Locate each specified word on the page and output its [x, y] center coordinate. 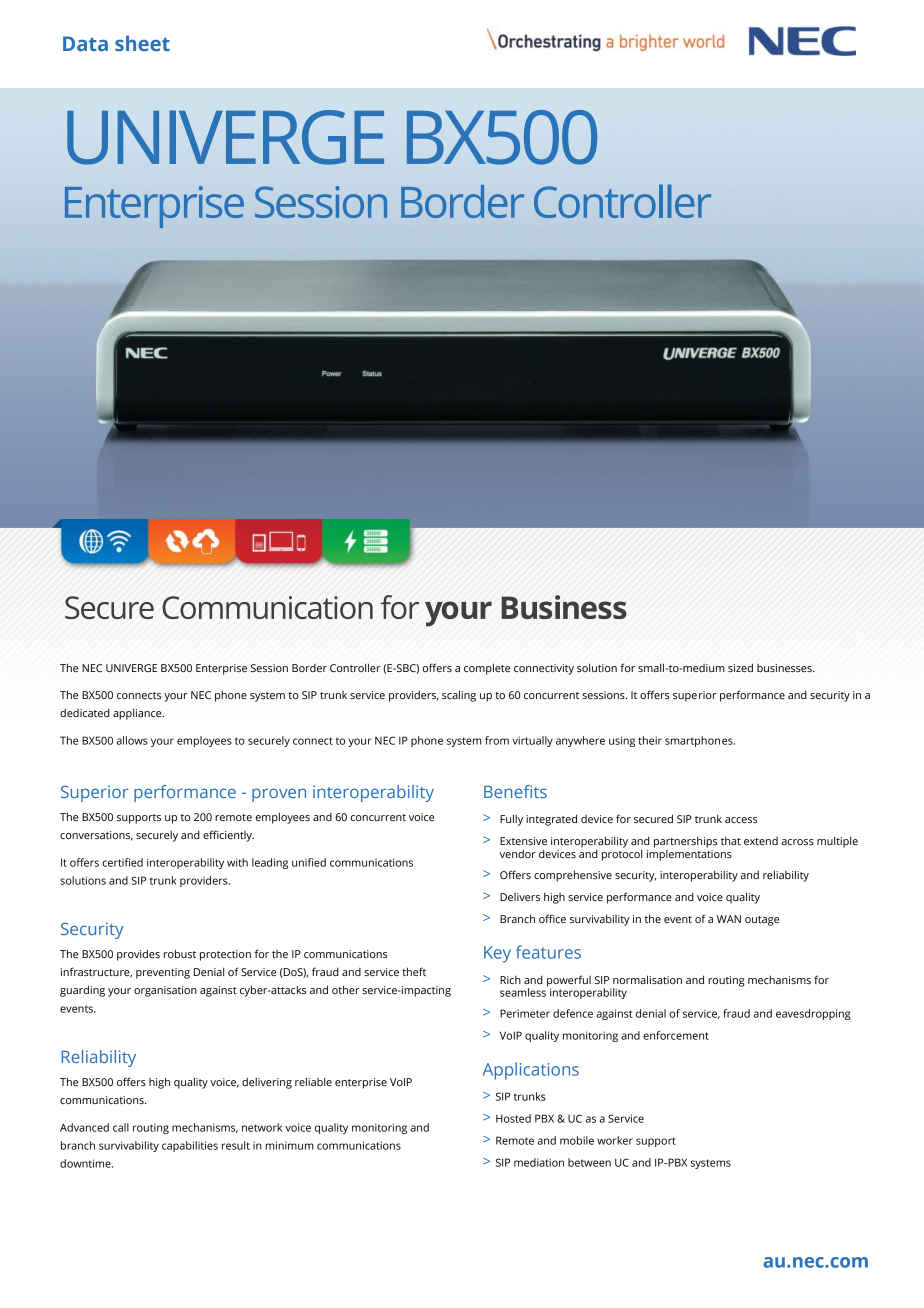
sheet [142, 43]
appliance [138, 714]
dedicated [85, 712]
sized [740, 667]
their [650, 740]
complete [487, 669]
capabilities [190, 1146]
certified [122, 862]
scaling [459, 696]
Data [85, 43]
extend [761, 841]
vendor [518, 853]
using [622, 741]
